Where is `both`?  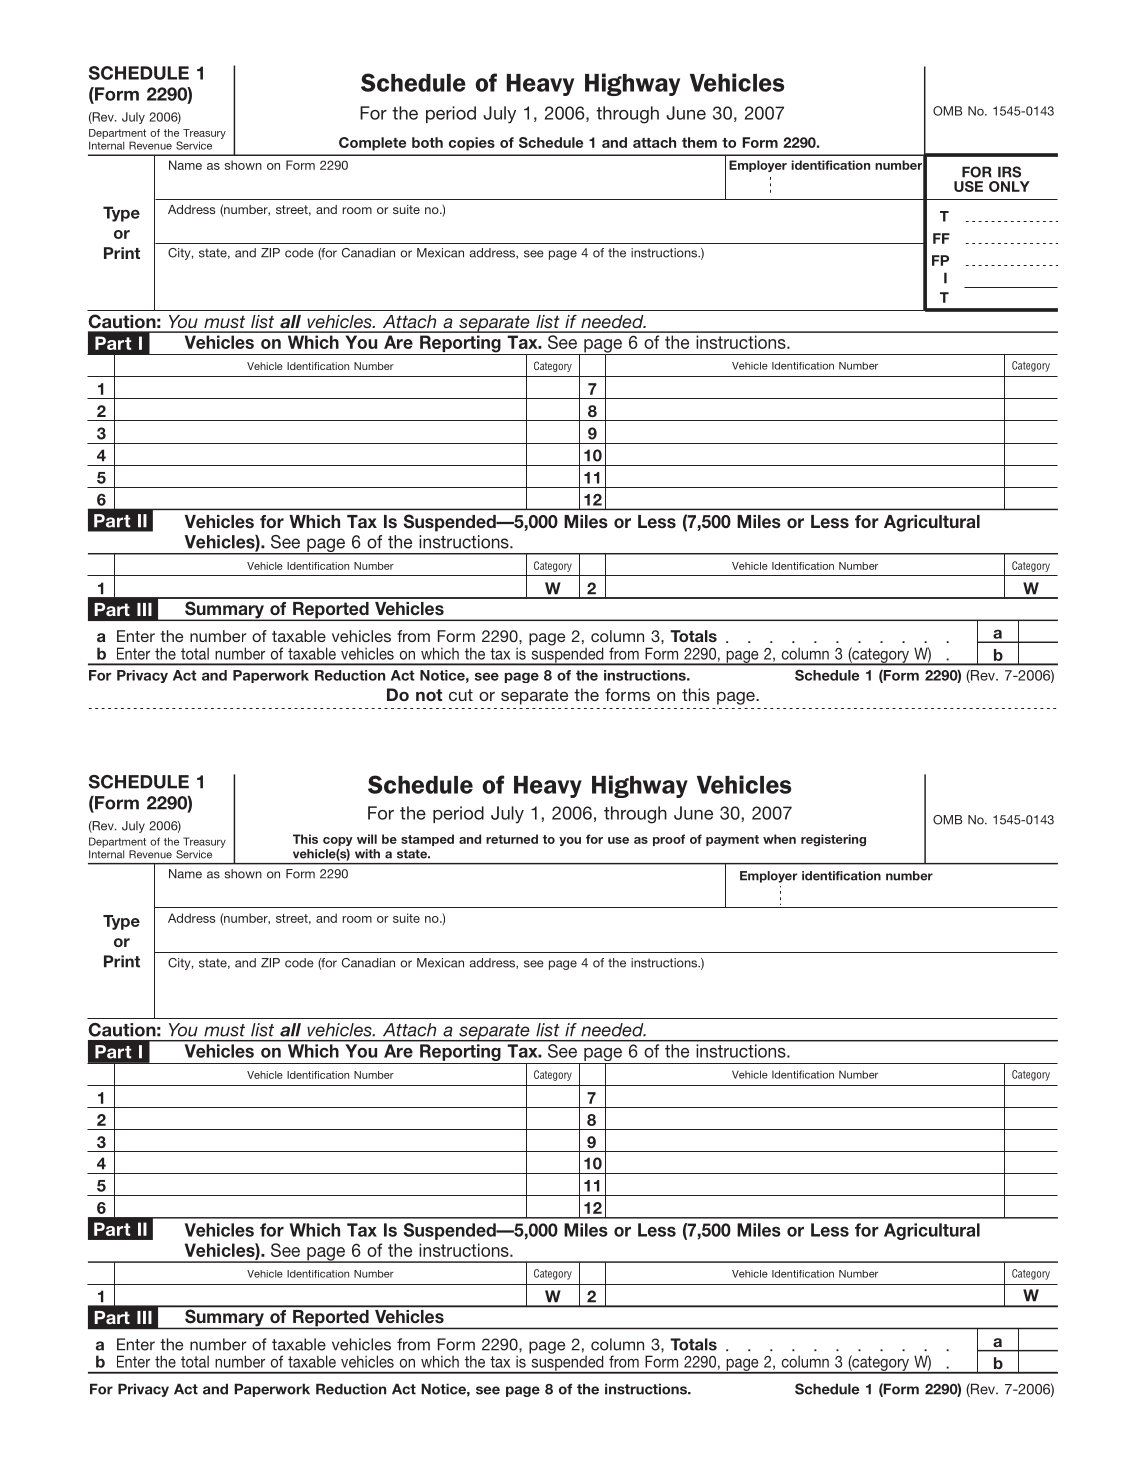 both is located at coordinates (427, 142).
